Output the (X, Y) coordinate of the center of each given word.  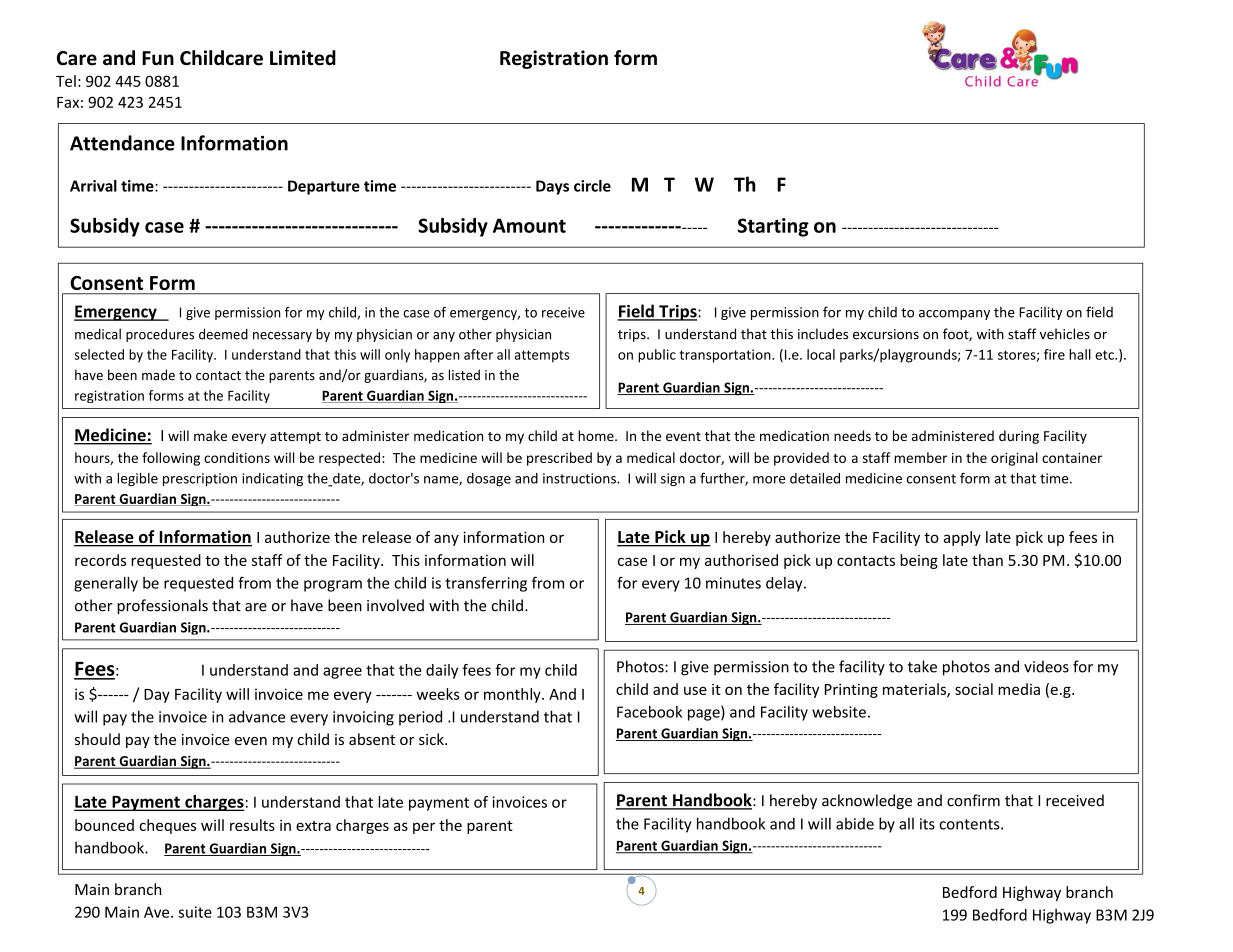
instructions (580, 478)
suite (195, 912)
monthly (513, 695)
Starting (773, 227)
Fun (158, 58)
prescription (200, 479)
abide (855, 824)
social (974, 689)
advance (257, 716)
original (1014, 459)
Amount (529, 225)
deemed (223, 334)
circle (592, 186)
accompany (954, 315)
